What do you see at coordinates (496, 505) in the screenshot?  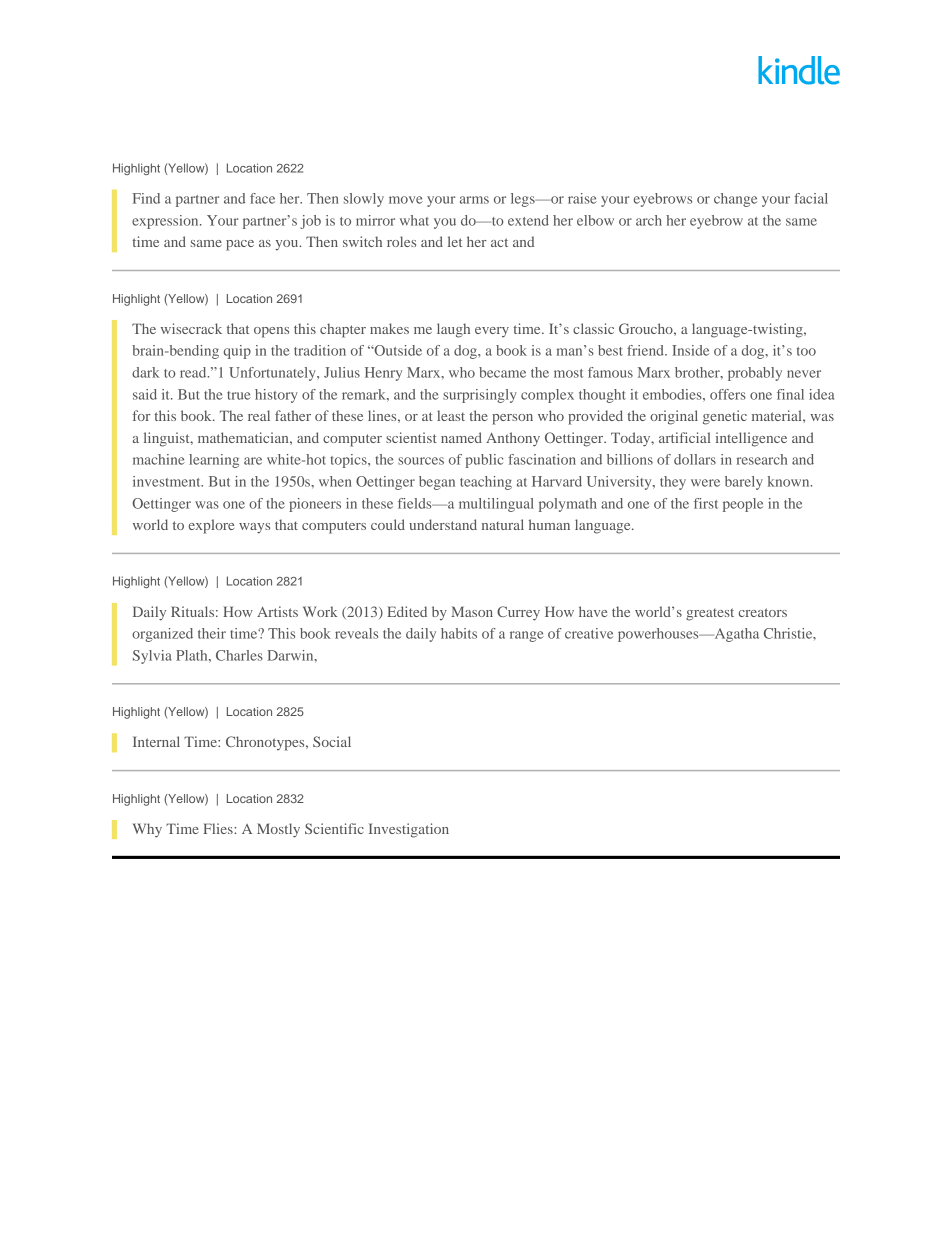 I see `multilingual` at bounding box center [496, 505].
